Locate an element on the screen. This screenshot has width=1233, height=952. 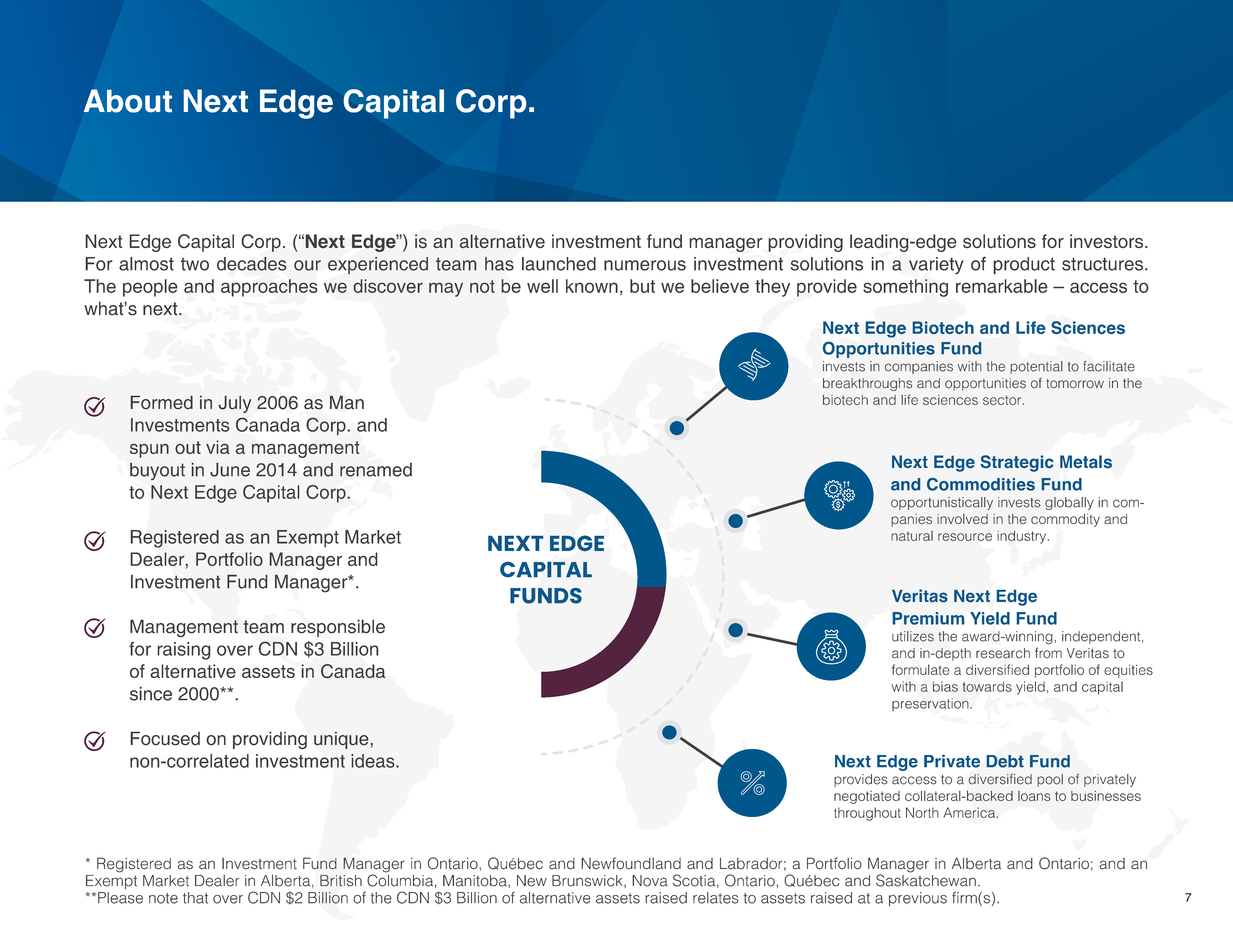
About is located at coordinates (128, 101).
